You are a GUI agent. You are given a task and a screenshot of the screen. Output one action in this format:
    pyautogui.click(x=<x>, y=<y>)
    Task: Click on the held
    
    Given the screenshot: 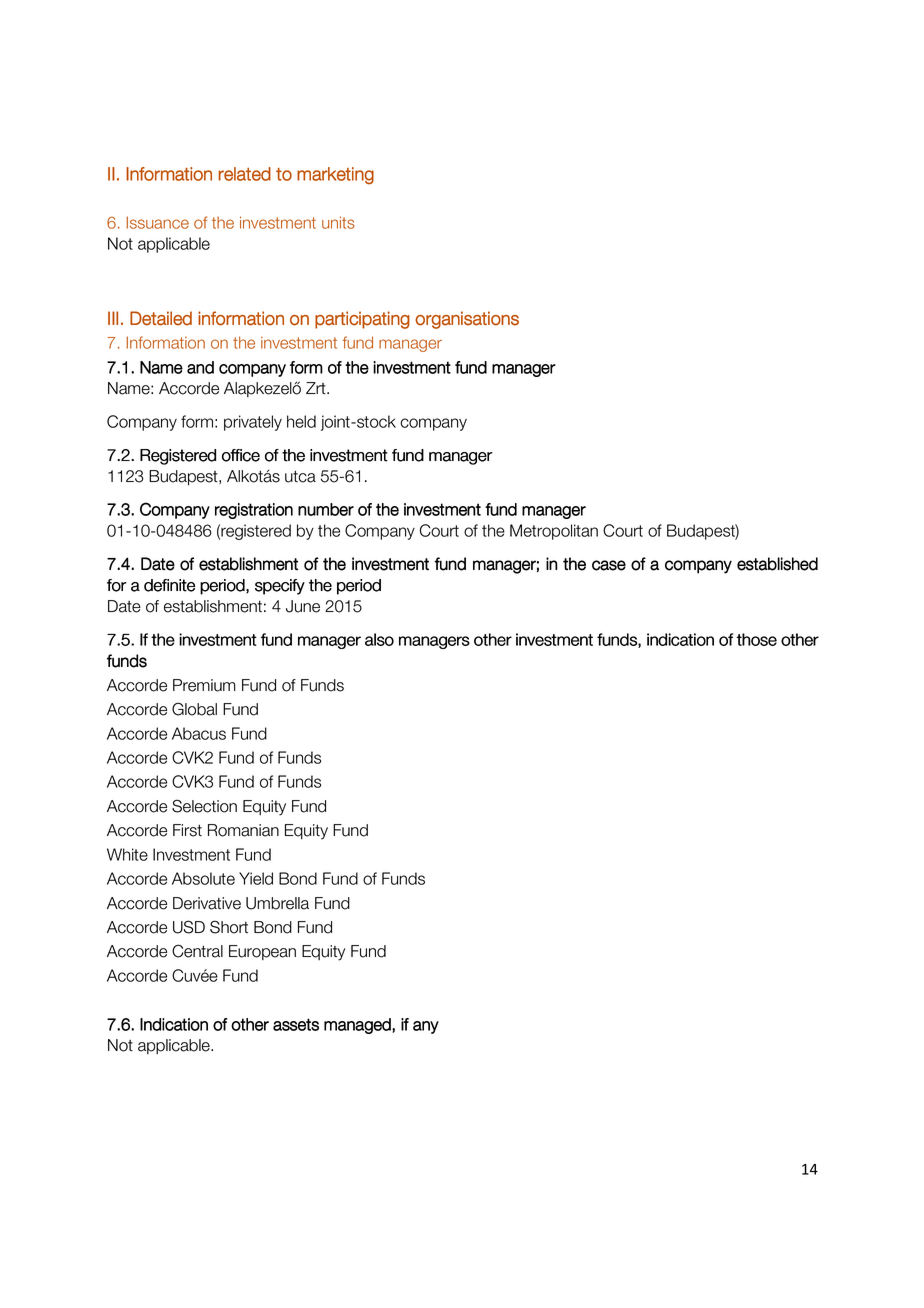 What is the action you would take?
    pyautogui.click(x=301, y=421)
